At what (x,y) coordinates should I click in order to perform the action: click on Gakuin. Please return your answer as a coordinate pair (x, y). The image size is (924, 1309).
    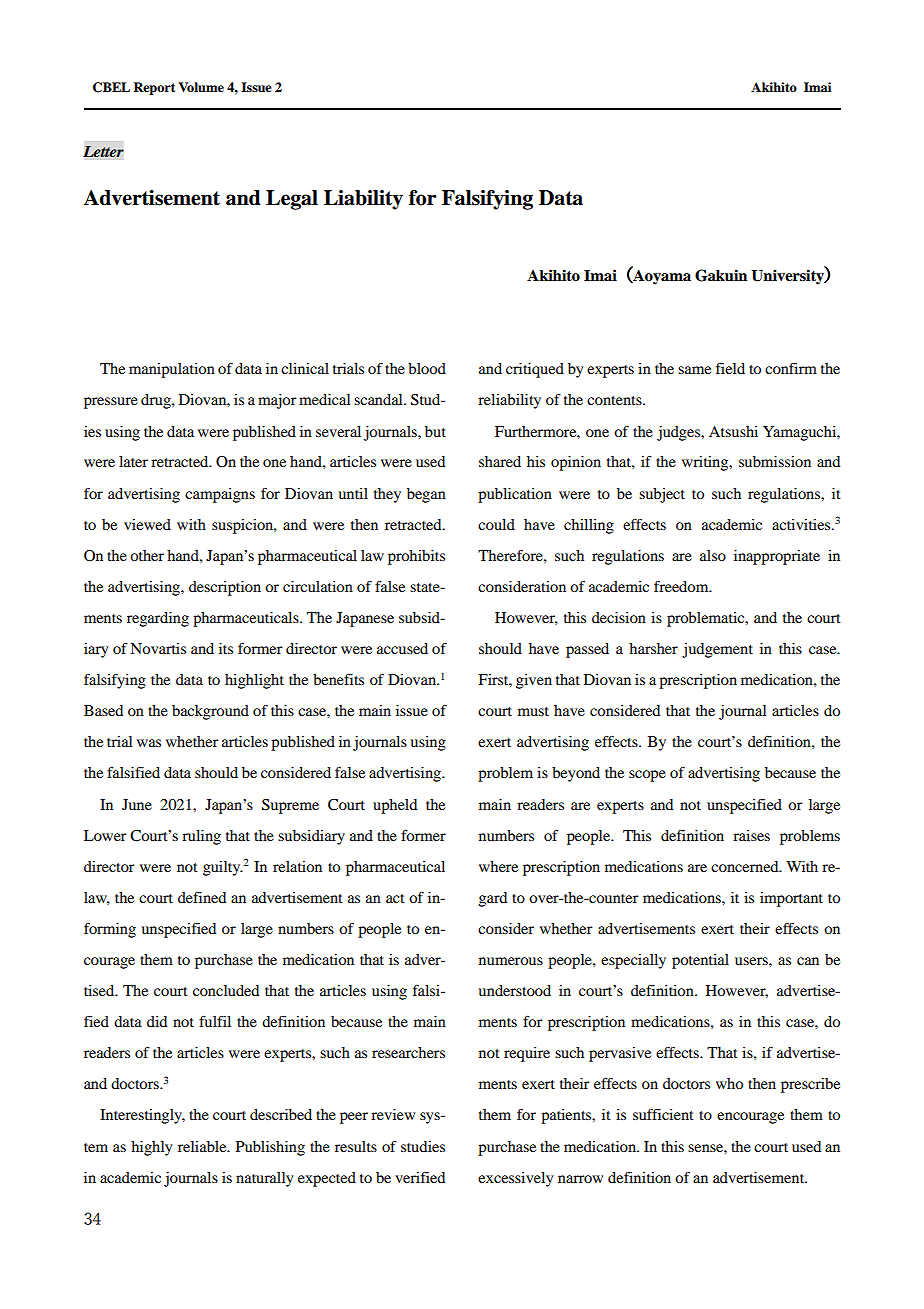
    Looking at the image, I should click on (721, 275).
